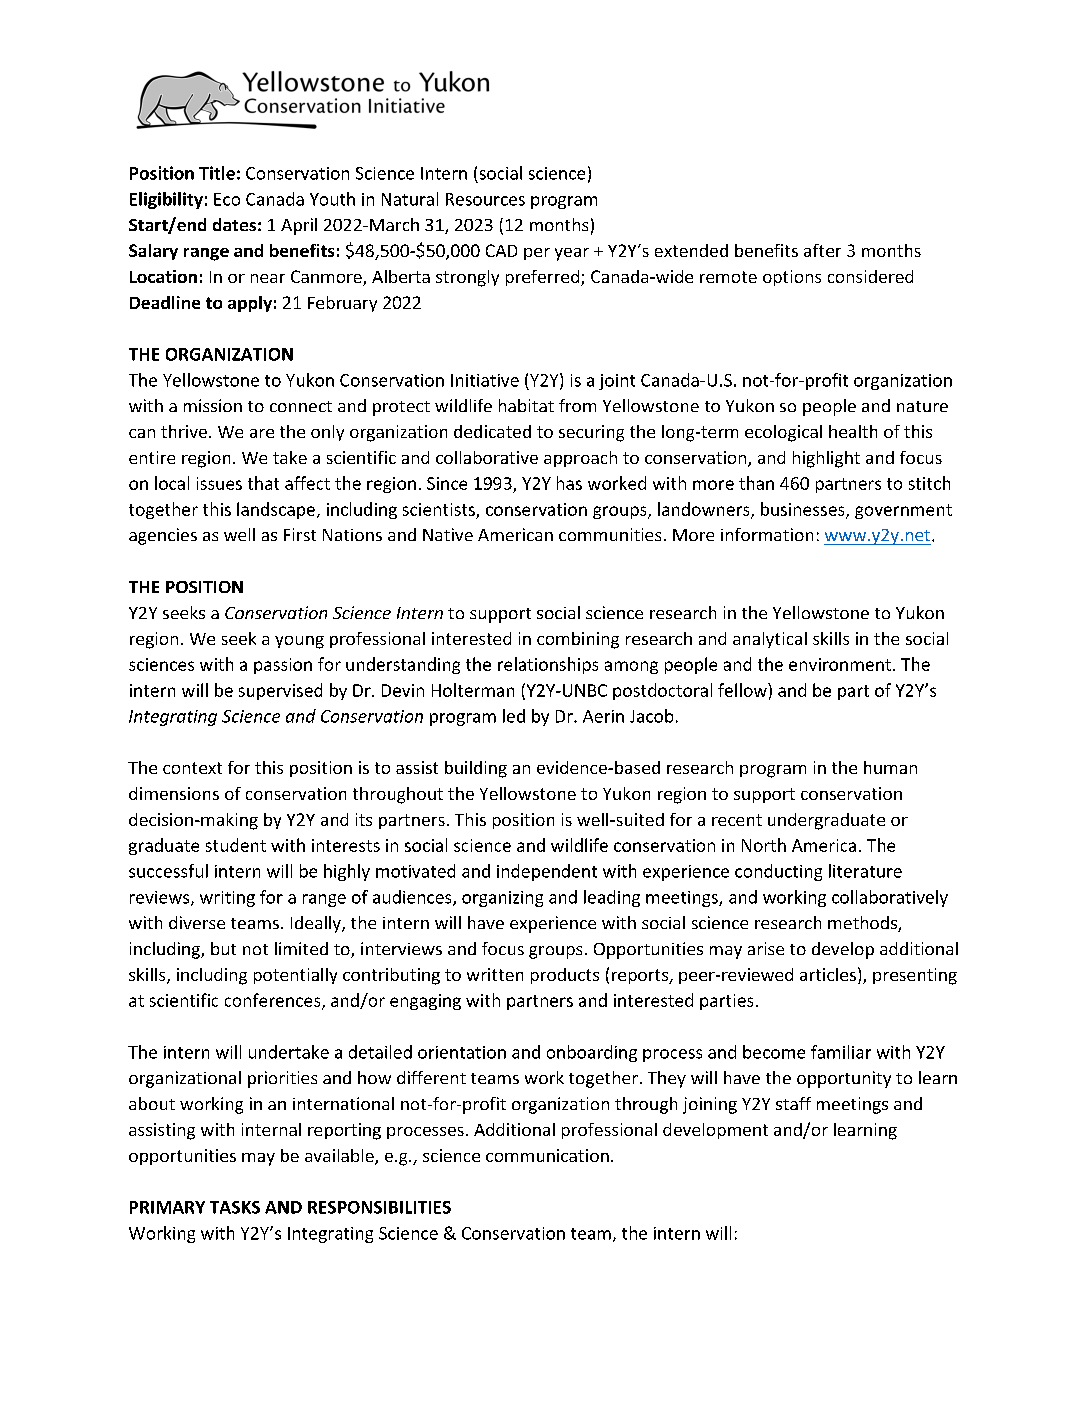 The image size is (1092, 1413). Describe the element at coordinates (548, 665) in the screenshot. I see `relationships` at that location.
